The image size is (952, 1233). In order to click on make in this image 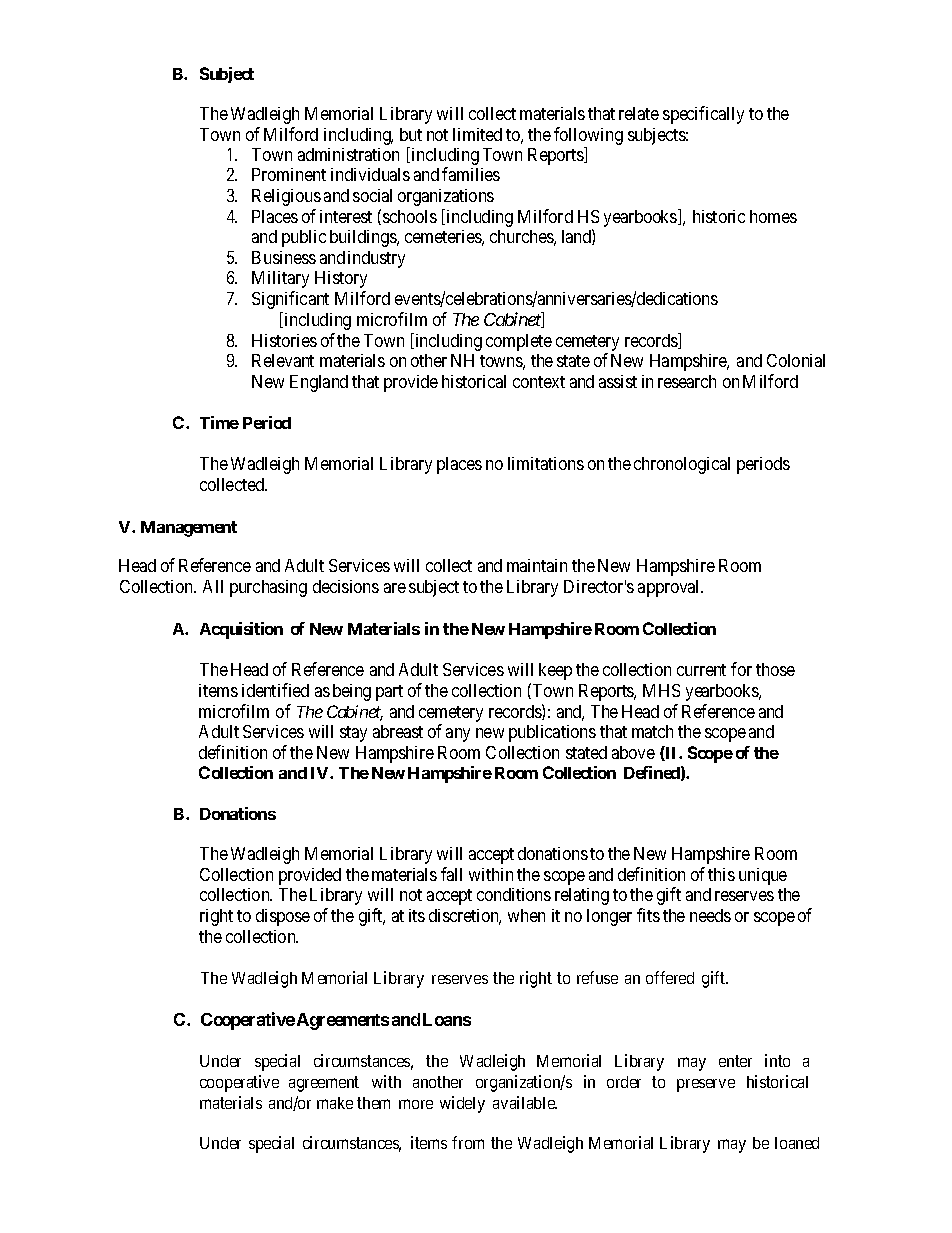, I will do `click(335, 1103)`.
